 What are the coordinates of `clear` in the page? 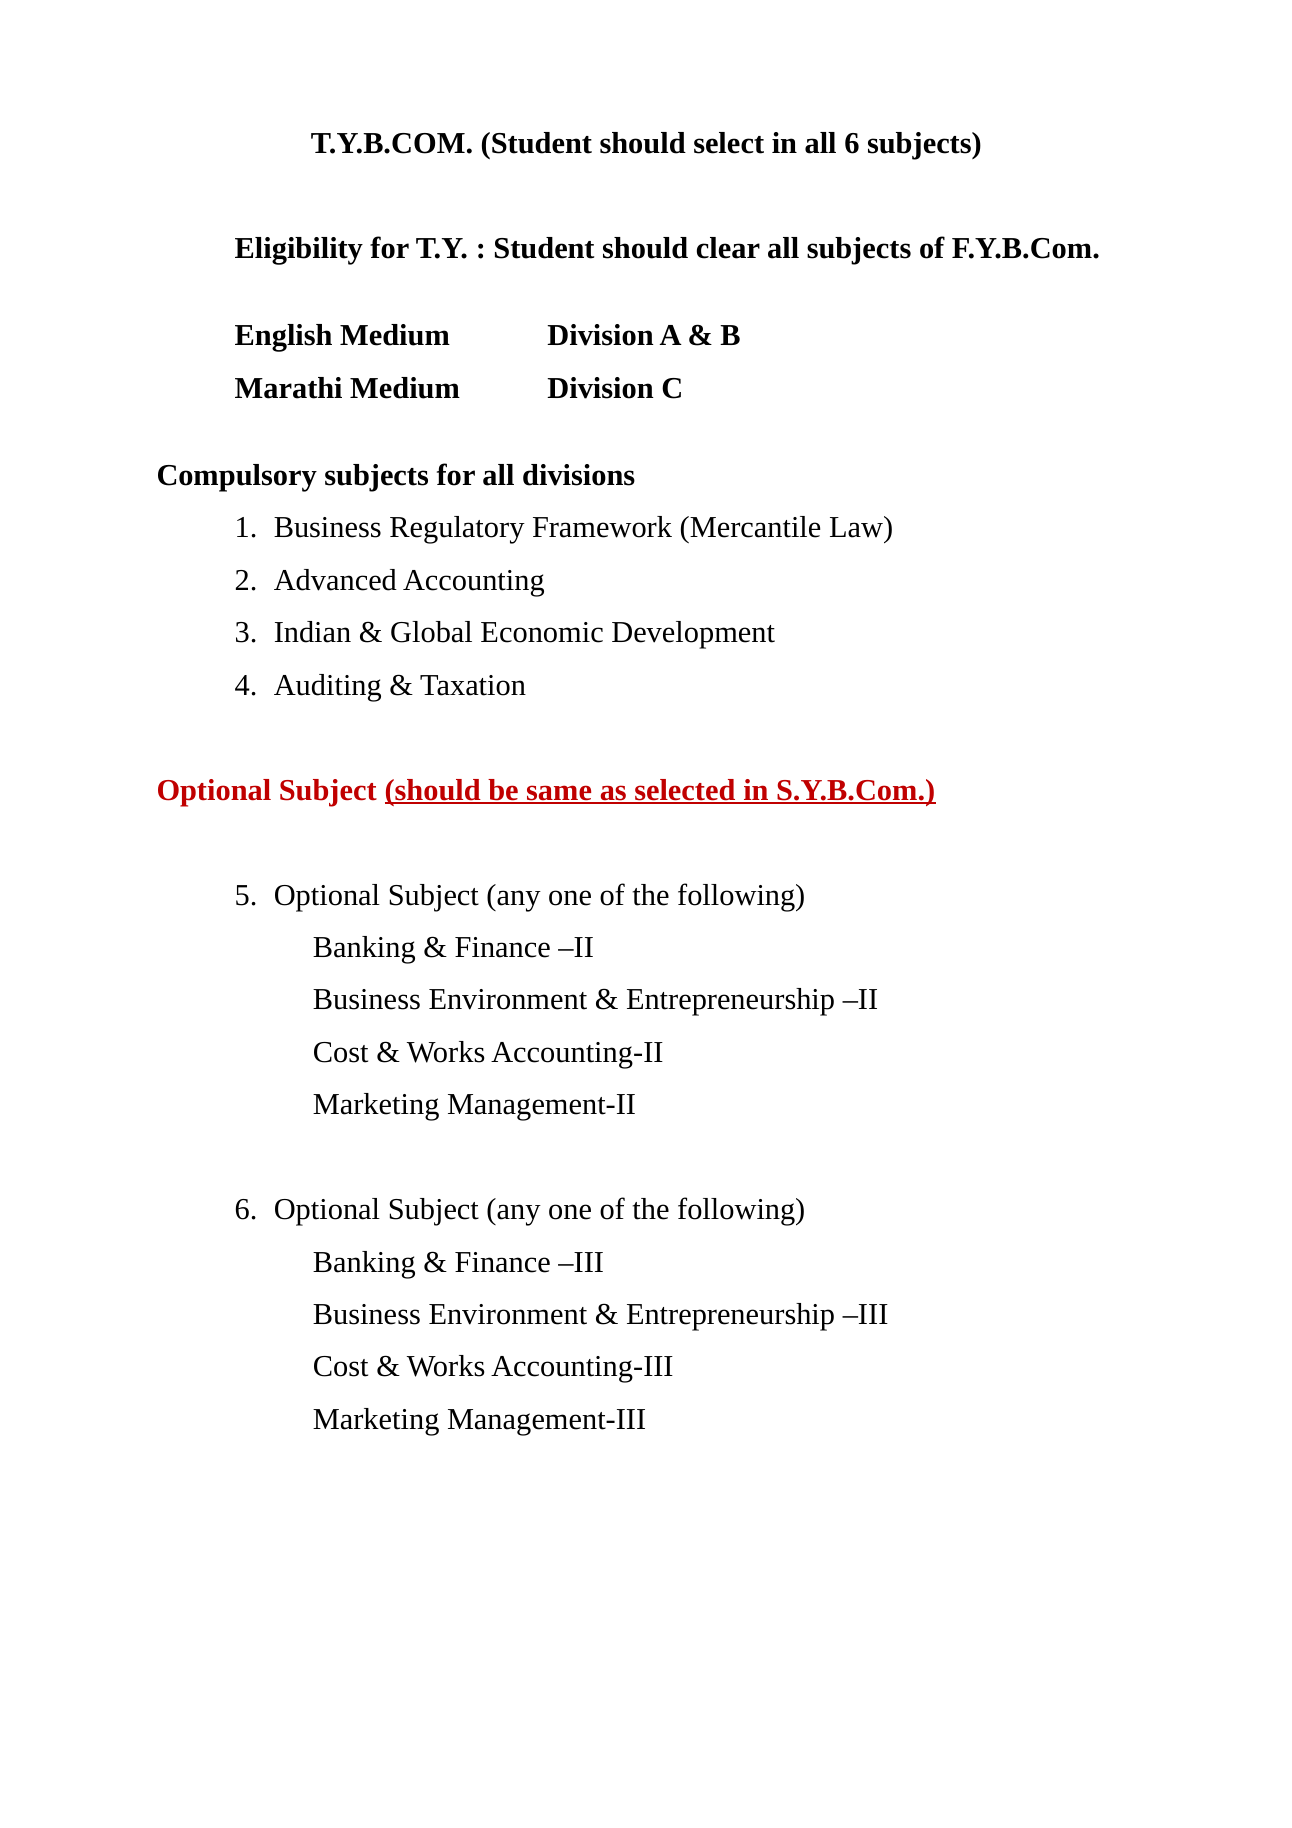 It's located at (728, 248).
